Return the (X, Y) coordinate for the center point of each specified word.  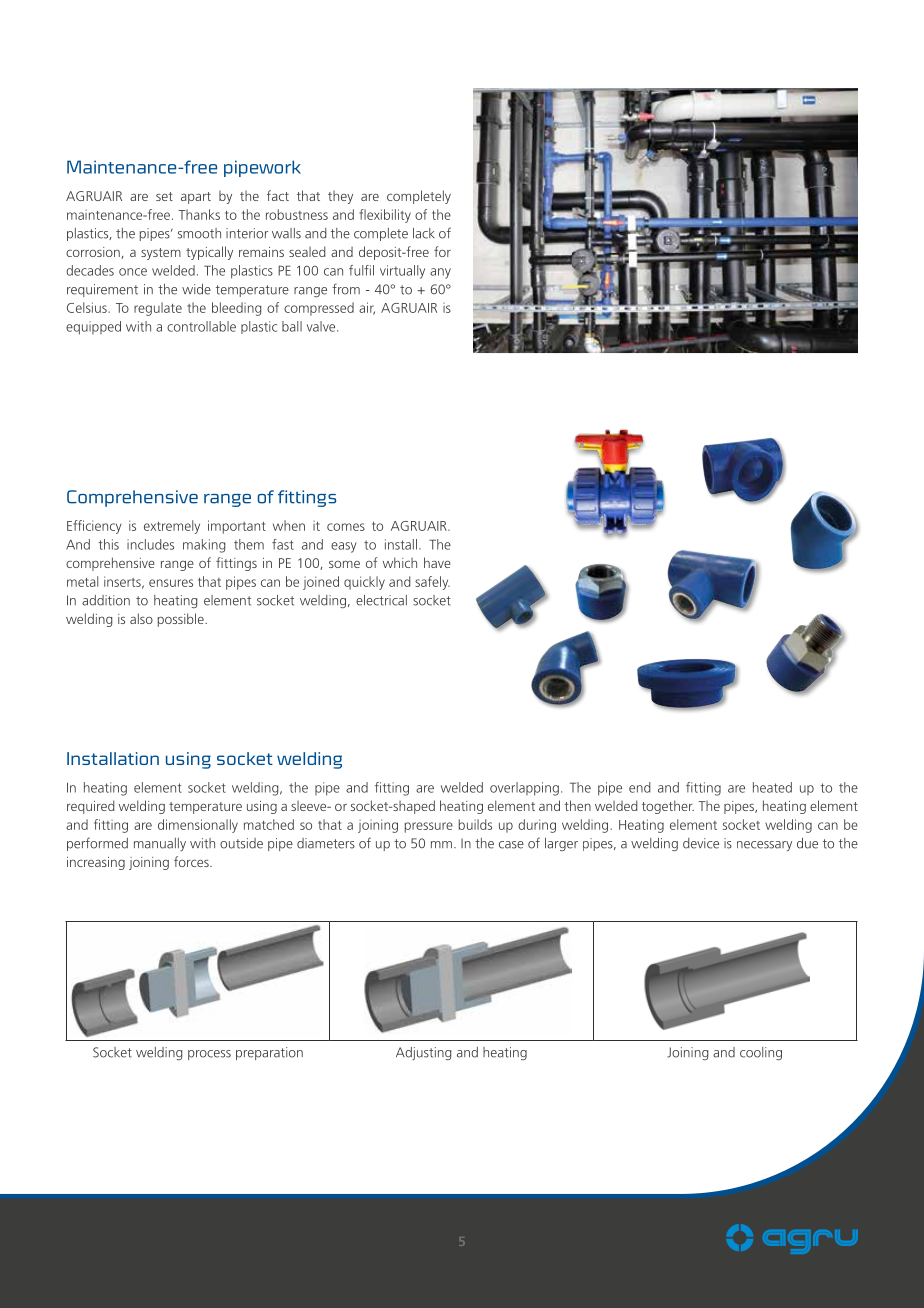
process (209, 1055)
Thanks (199, 214)
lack (424, 233)
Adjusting (423, 1053)
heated (772, 787)
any (440, 273)
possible (182, 620)
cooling (761, 1053)
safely (432, 583)
